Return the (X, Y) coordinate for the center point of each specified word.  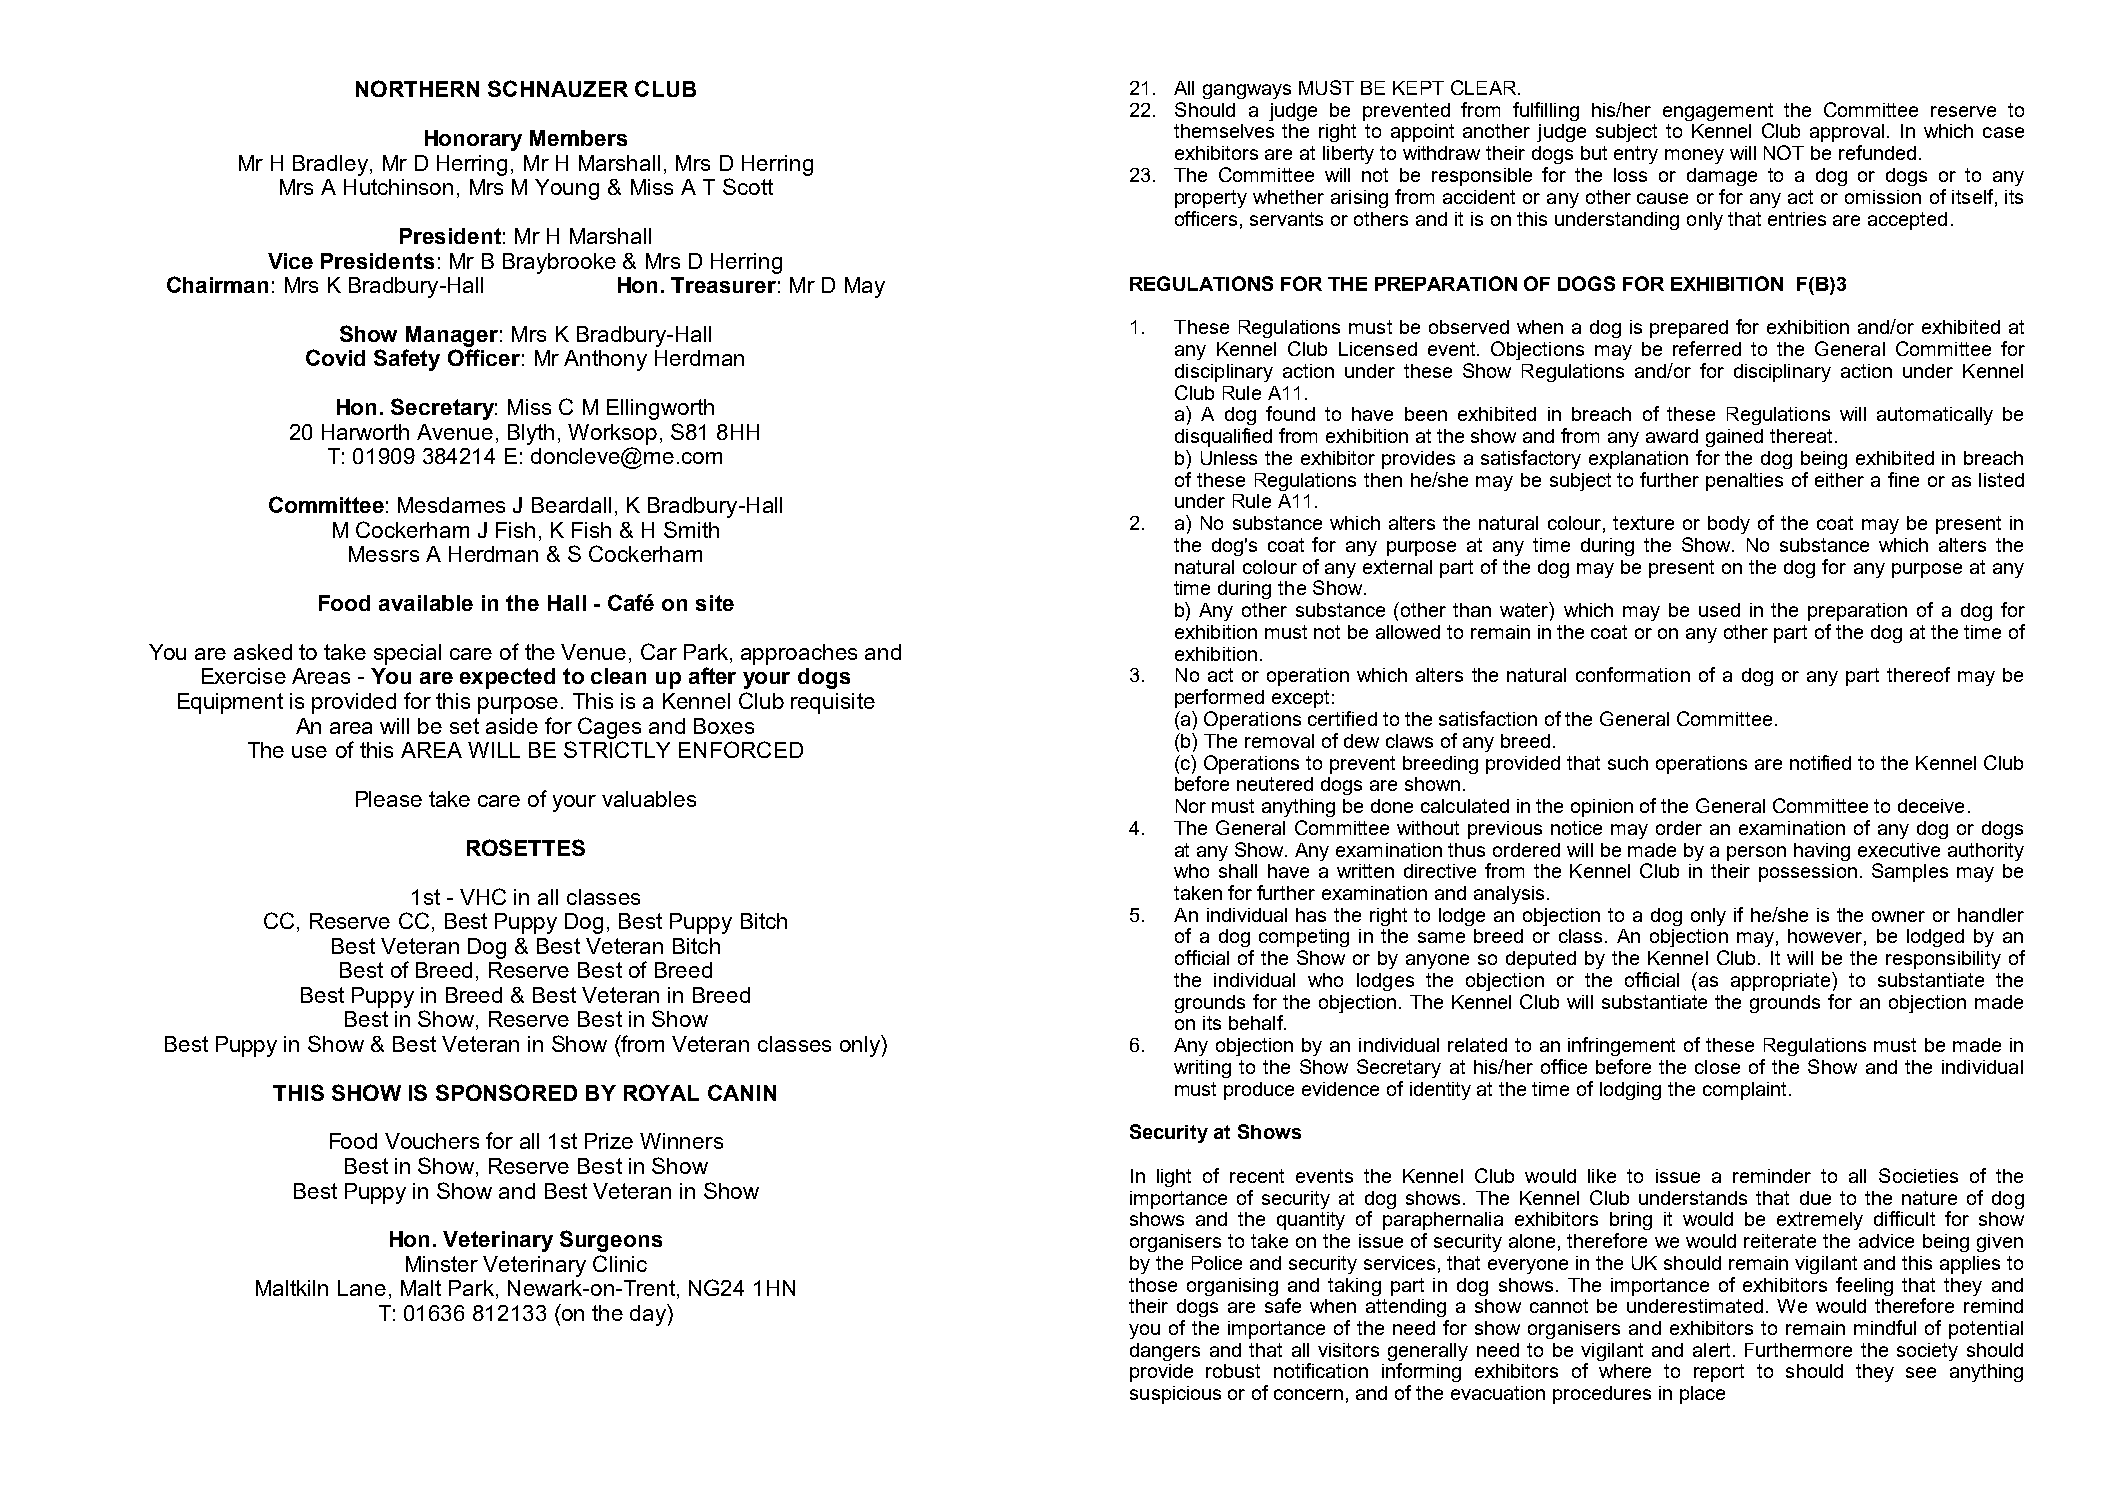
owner (1898, 916)
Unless (1229, 458)
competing (1304, 938)
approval (1847, 133)
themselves (1224, 131)
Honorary (473, 140)
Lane (362, 1288)
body (1729, 525)
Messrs (384, 554)
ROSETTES (526, 847)
